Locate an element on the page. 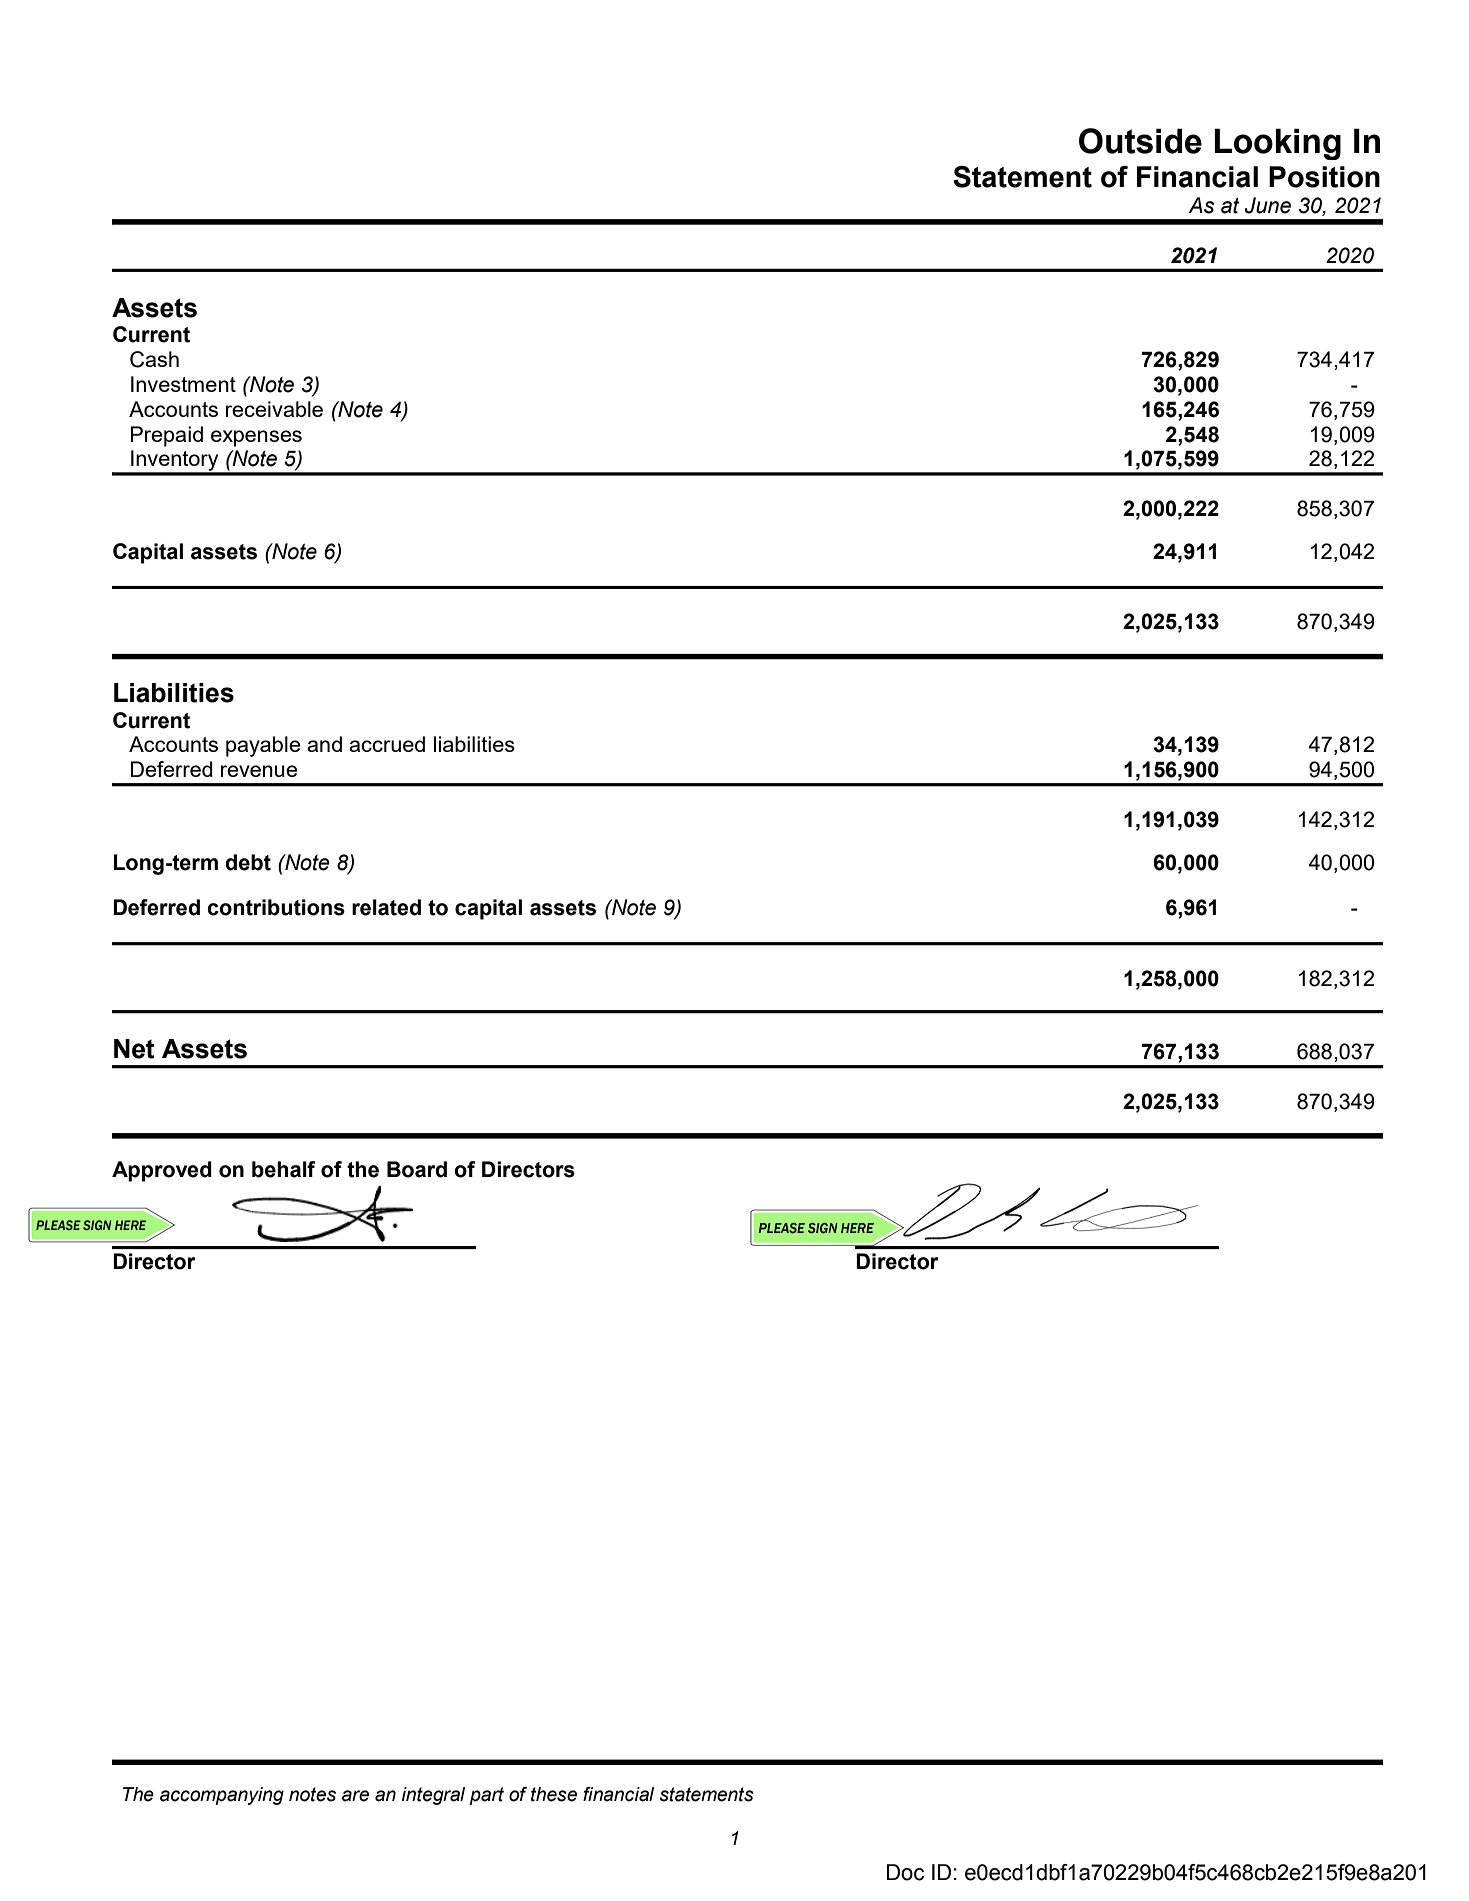  Position is located at coordinates (1324, 177).
